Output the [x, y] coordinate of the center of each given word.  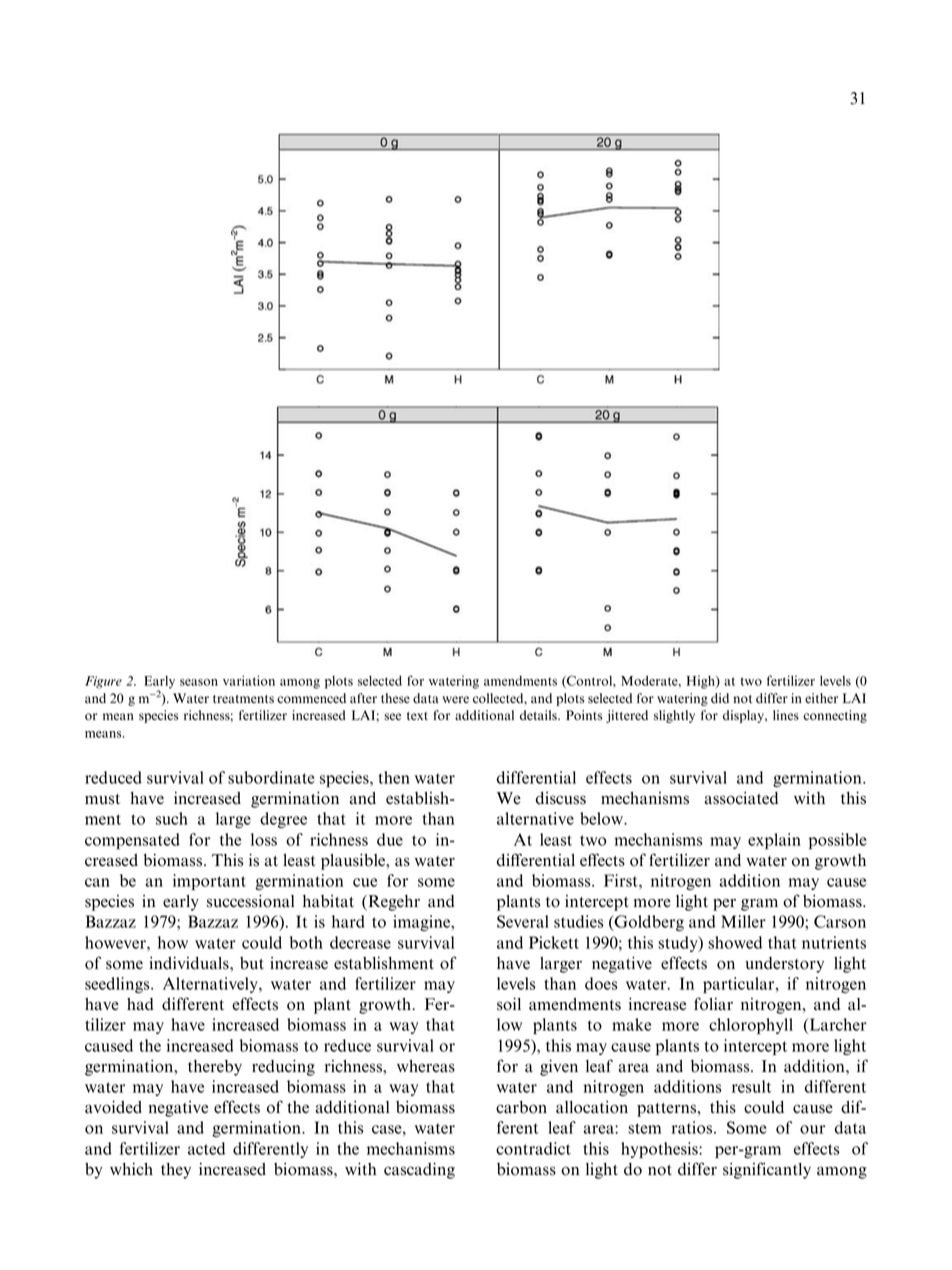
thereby [215, 1068]
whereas [426, 1066]
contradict [533, 1148]
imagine [422, 923]
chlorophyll [751, 1026]
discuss [561, 798]
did [720, 698]
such [172, 818]
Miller [743, 921]
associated [741, 798]
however [116, 942]
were [455, 699]
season [199, 682]
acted [206, 1148]
